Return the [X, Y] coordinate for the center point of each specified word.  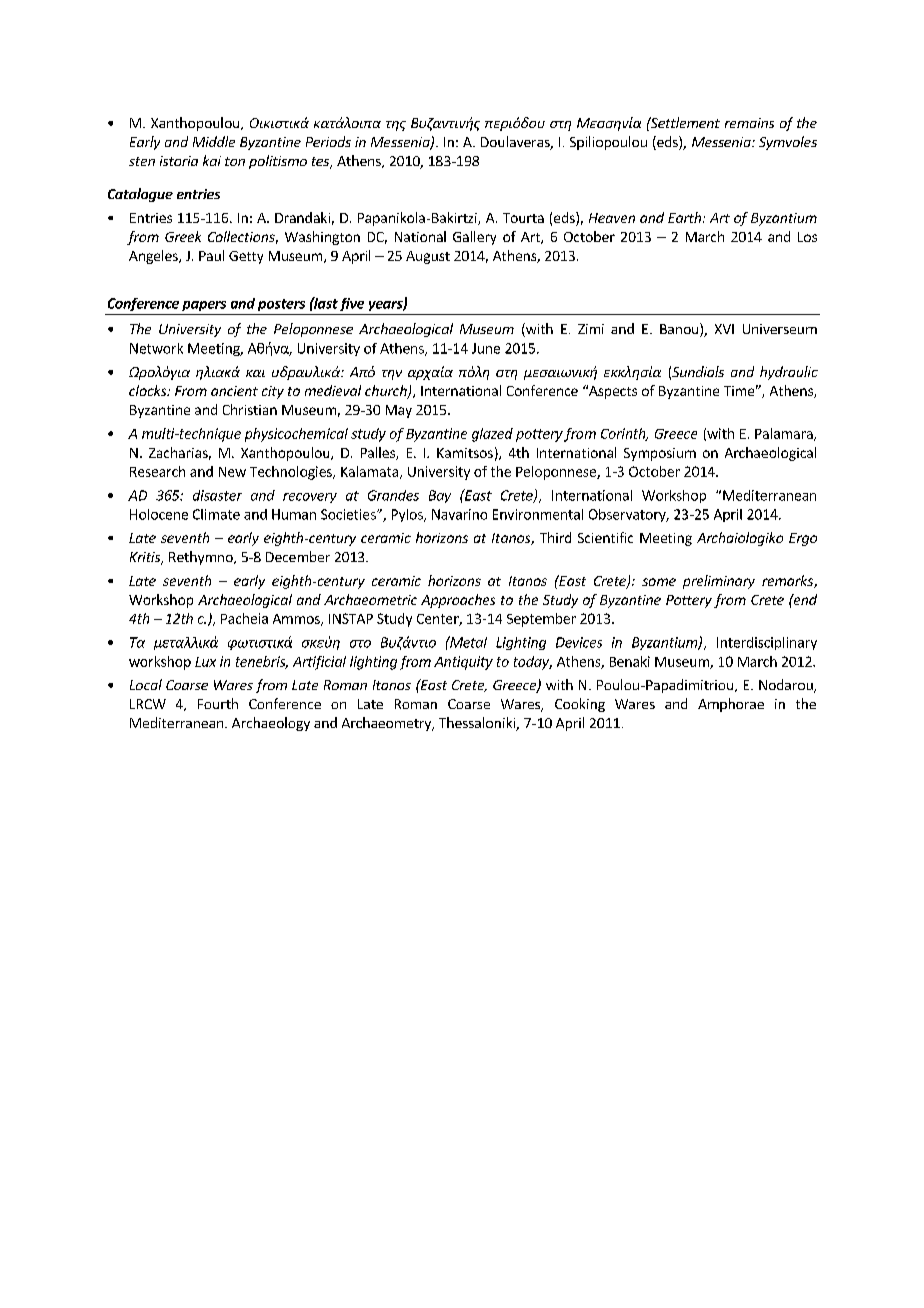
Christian [250, 409]
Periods [328, 141]
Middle [214, 141]
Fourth [218, 703]
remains [749, 123]
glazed [492, 435]
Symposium [660, 454]
